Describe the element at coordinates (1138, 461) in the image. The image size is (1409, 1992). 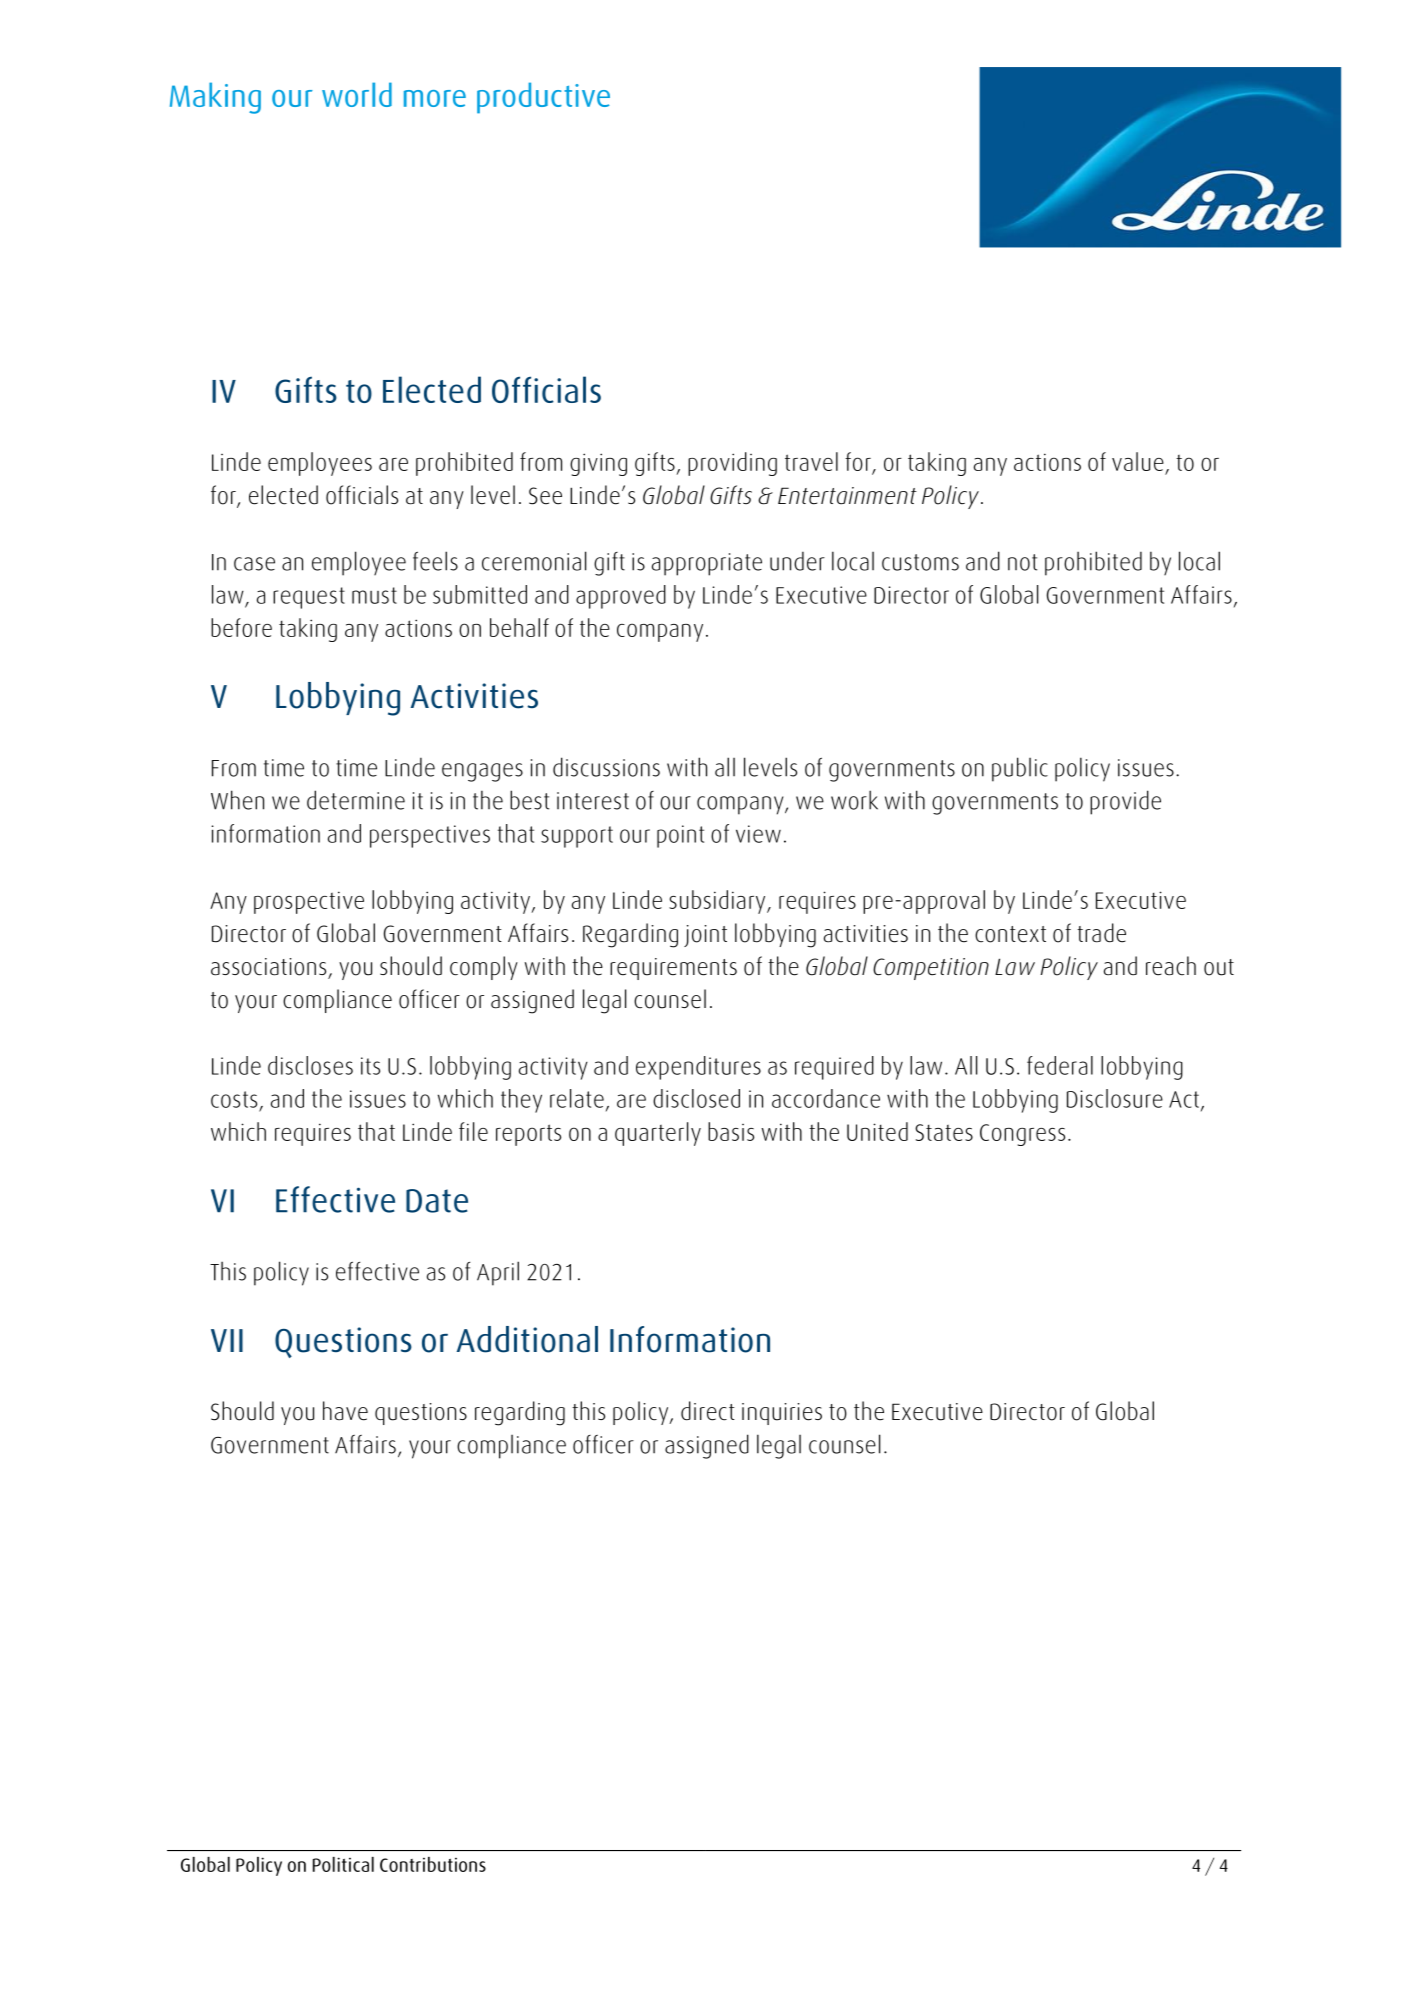
I see `value` at that location.
